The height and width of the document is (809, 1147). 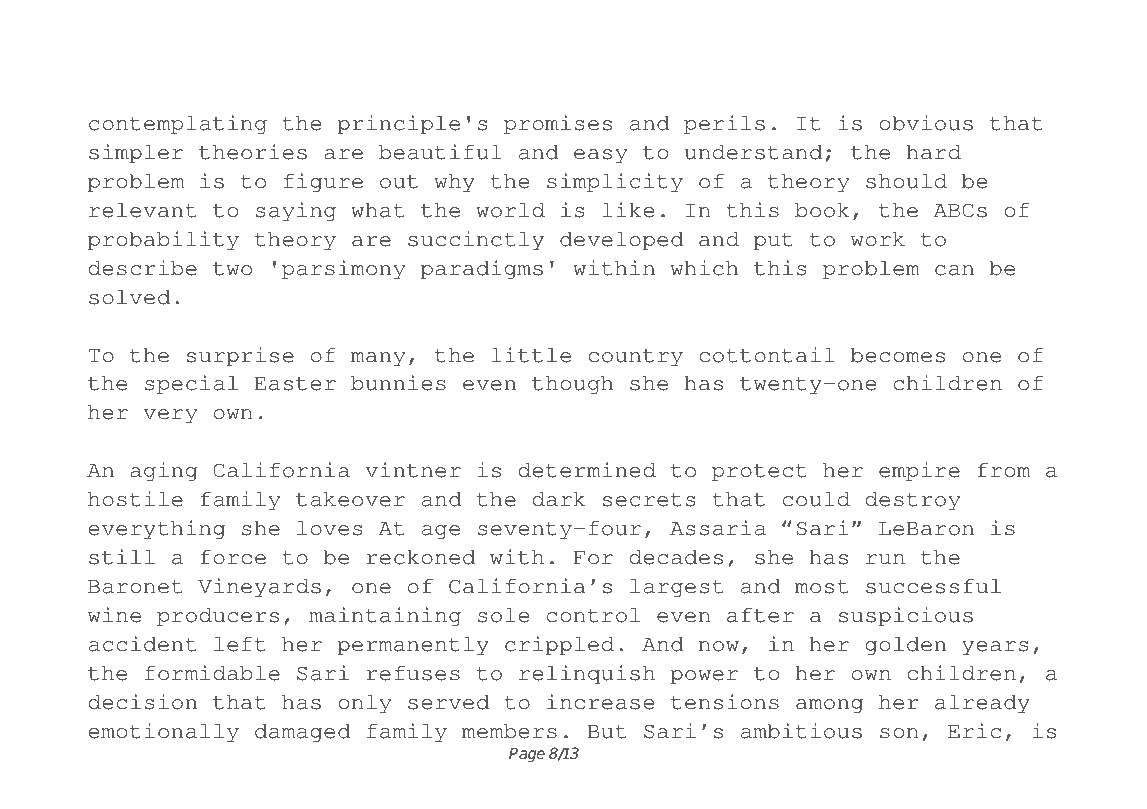 What do you see at coordinates (558, 499) in the document?
I see `dark` at bounding box center [558, 499].
